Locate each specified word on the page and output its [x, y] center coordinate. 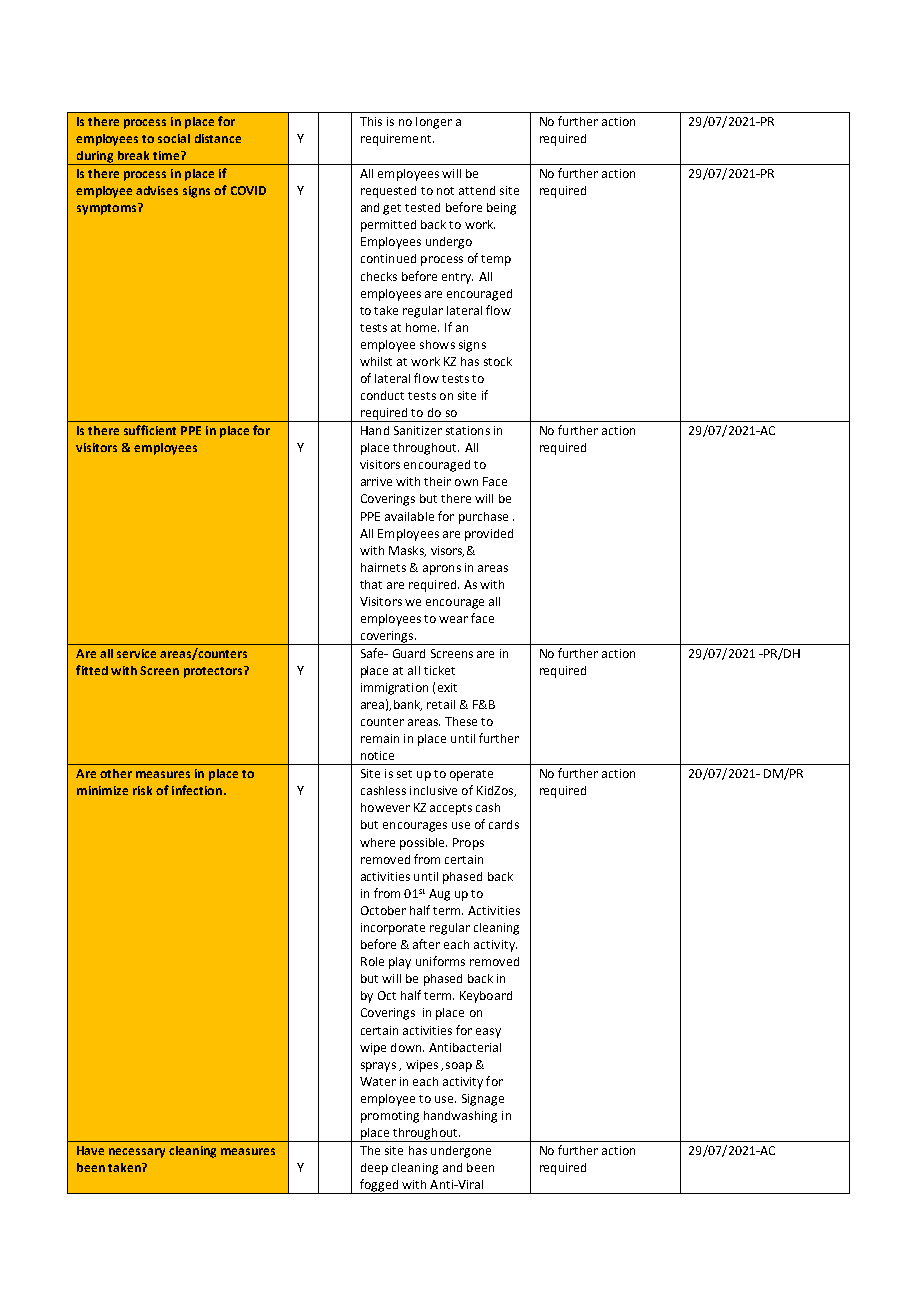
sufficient [150, 430]
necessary [137, 1153]
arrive [376, 481]
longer [434, 123]
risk [142, 790]
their [437, 481]
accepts [451, 809]
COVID [248, 190]
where [377, 842]
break [133, 155]
